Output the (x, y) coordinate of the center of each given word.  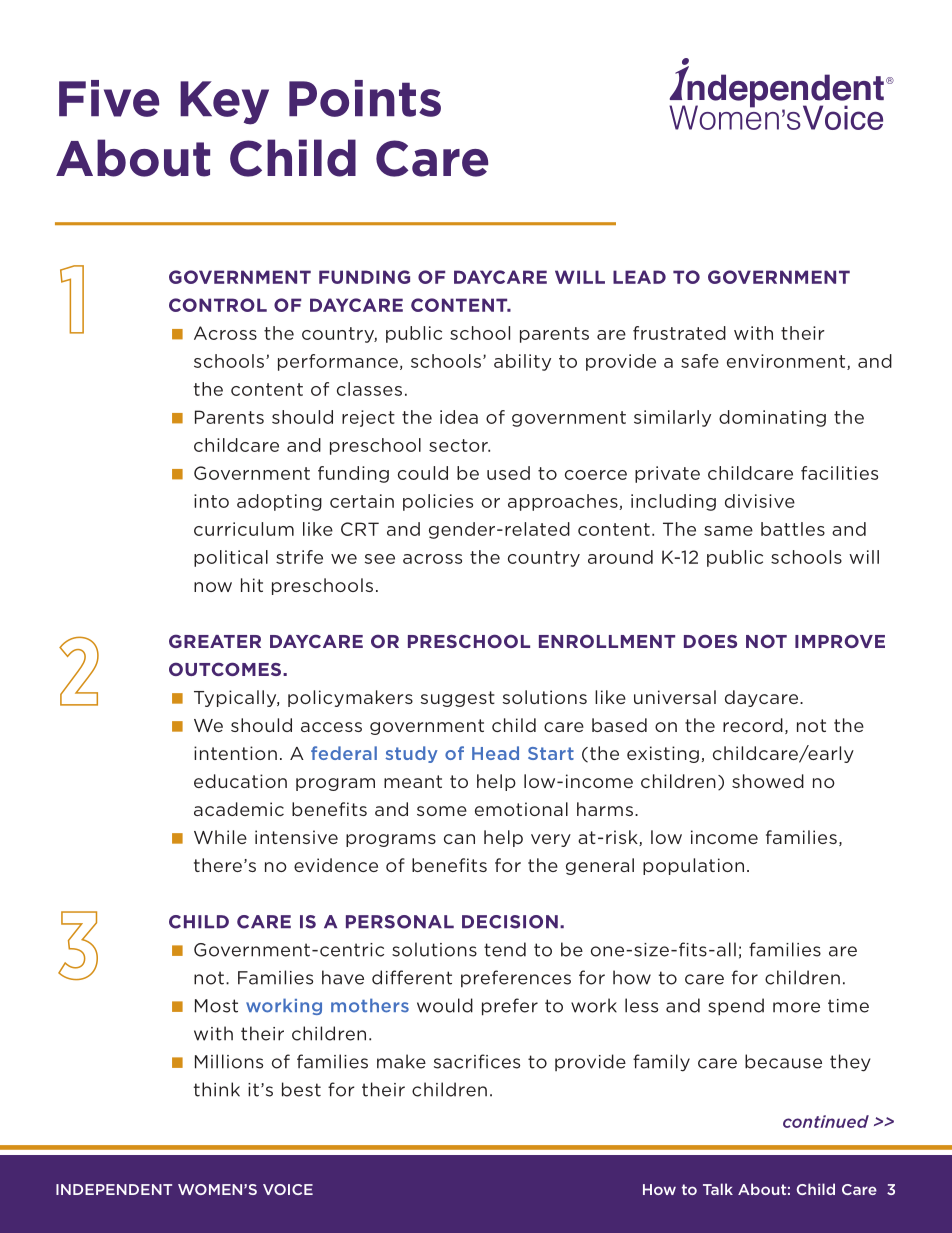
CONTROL (218, 305)
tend (505, 949)
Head (495, 753)
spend (736, 1007)
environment (787, 362)
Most (216, 1006)
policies (438, 502)
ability (522, 362)
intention (235, 753)
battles (793, 529)
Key (224, 103)
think (217, 1089)
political (231, 558)
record (753, 725)
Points (365, 98)
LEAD (639, 277)
